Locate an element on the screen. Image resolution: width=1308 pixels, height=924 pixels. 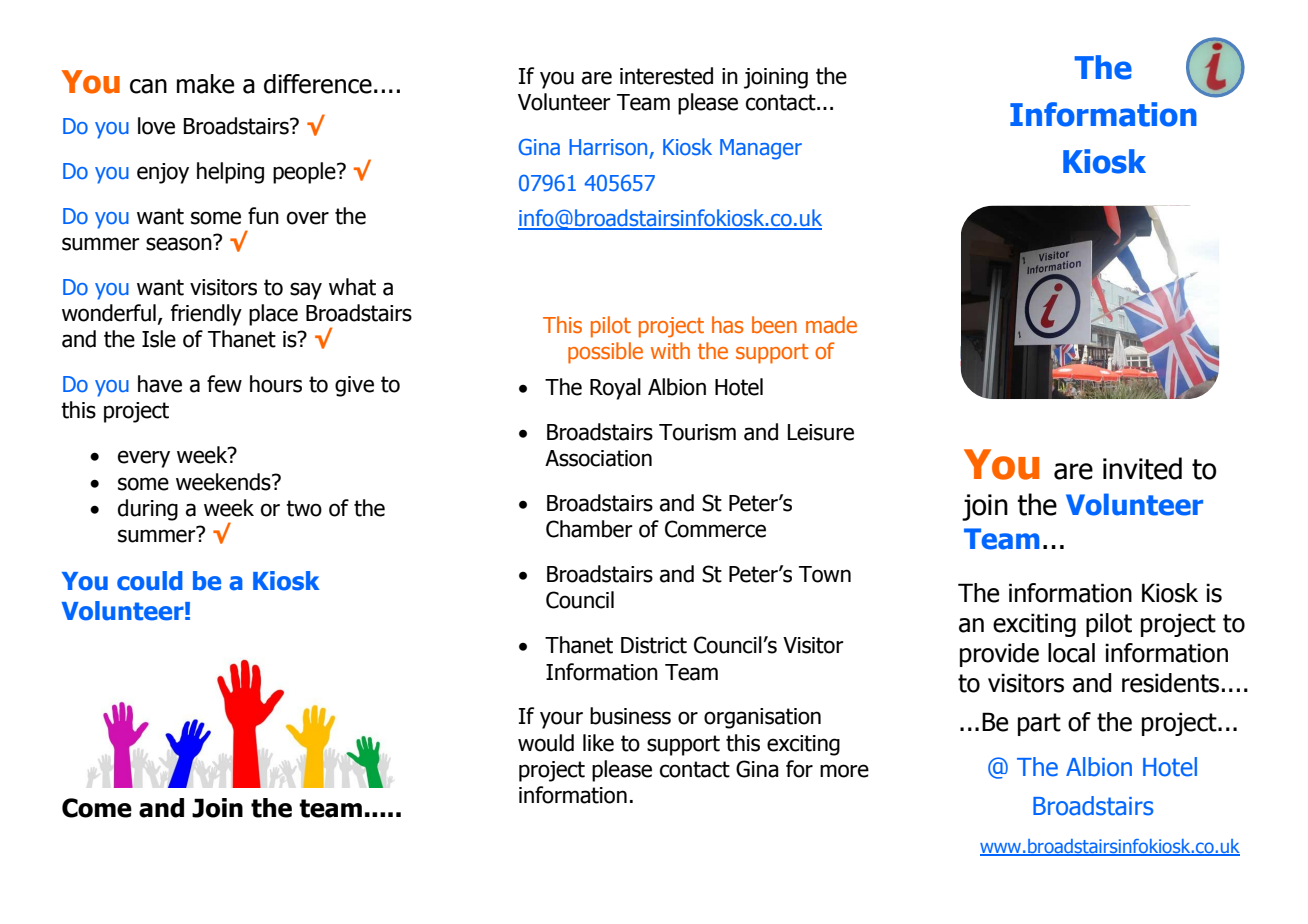
like is located at coordinates (598, 743).
